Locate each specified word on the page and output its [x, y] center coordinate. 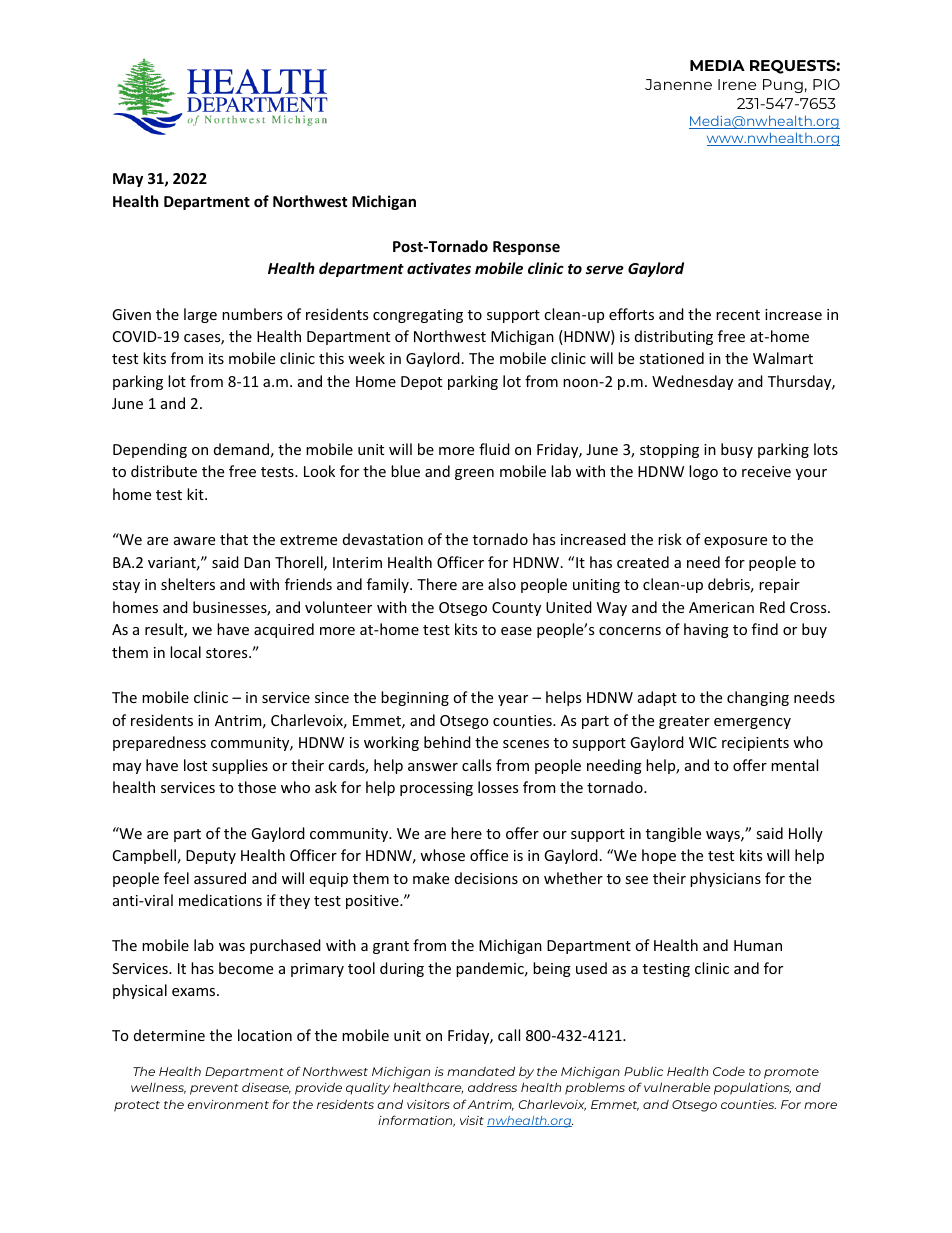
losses [498, 787]
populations [752, 1088]
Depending [150, 450]
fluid [494, 449]
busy [737, 450]
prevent [214, 1089]
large [200, 315]
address [492, 1087]
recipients [755, 744]
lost [195, 765]
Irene [737, 84]
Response [526, 248]
